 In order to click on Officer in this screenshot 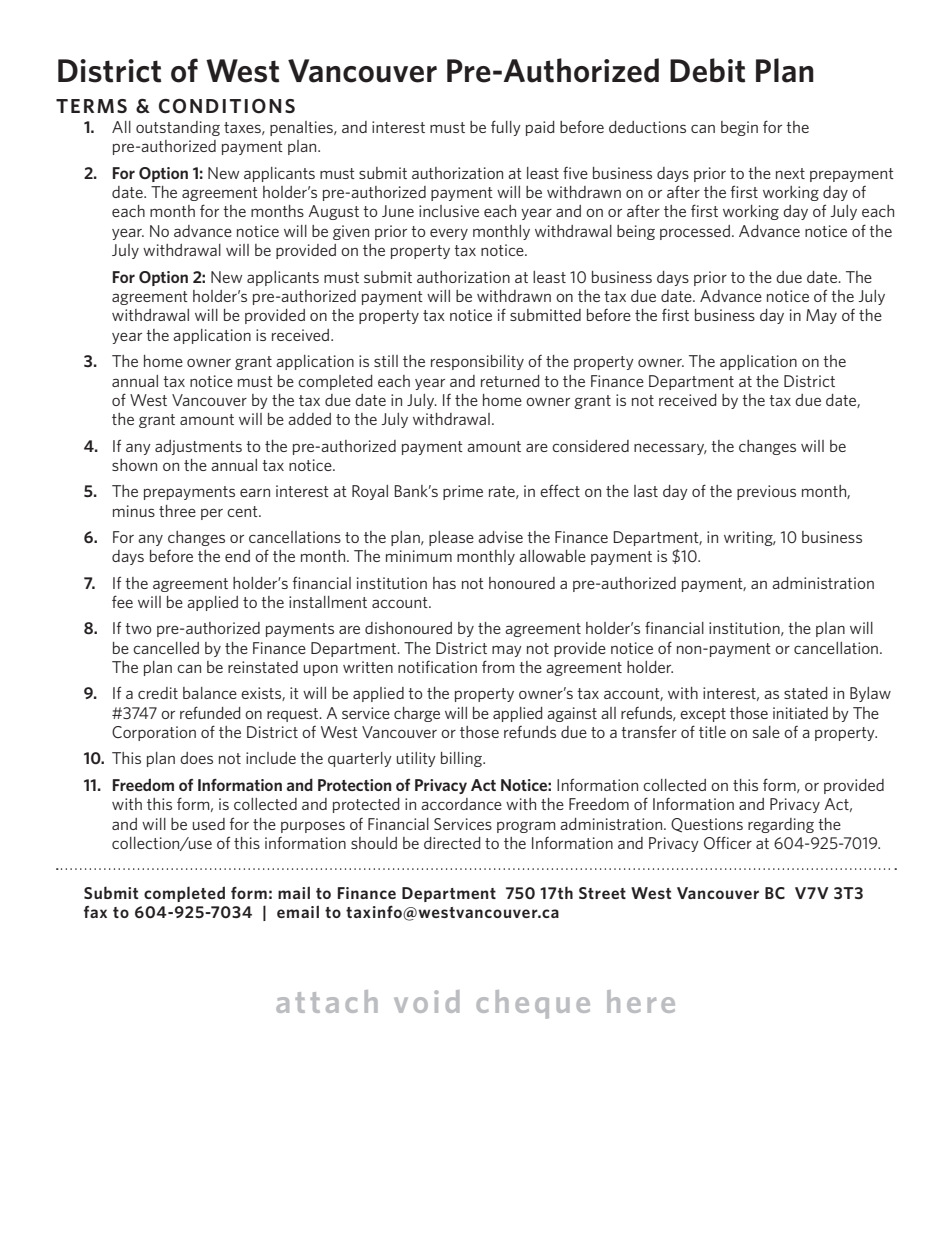, I will do `click(728, 842)`.
